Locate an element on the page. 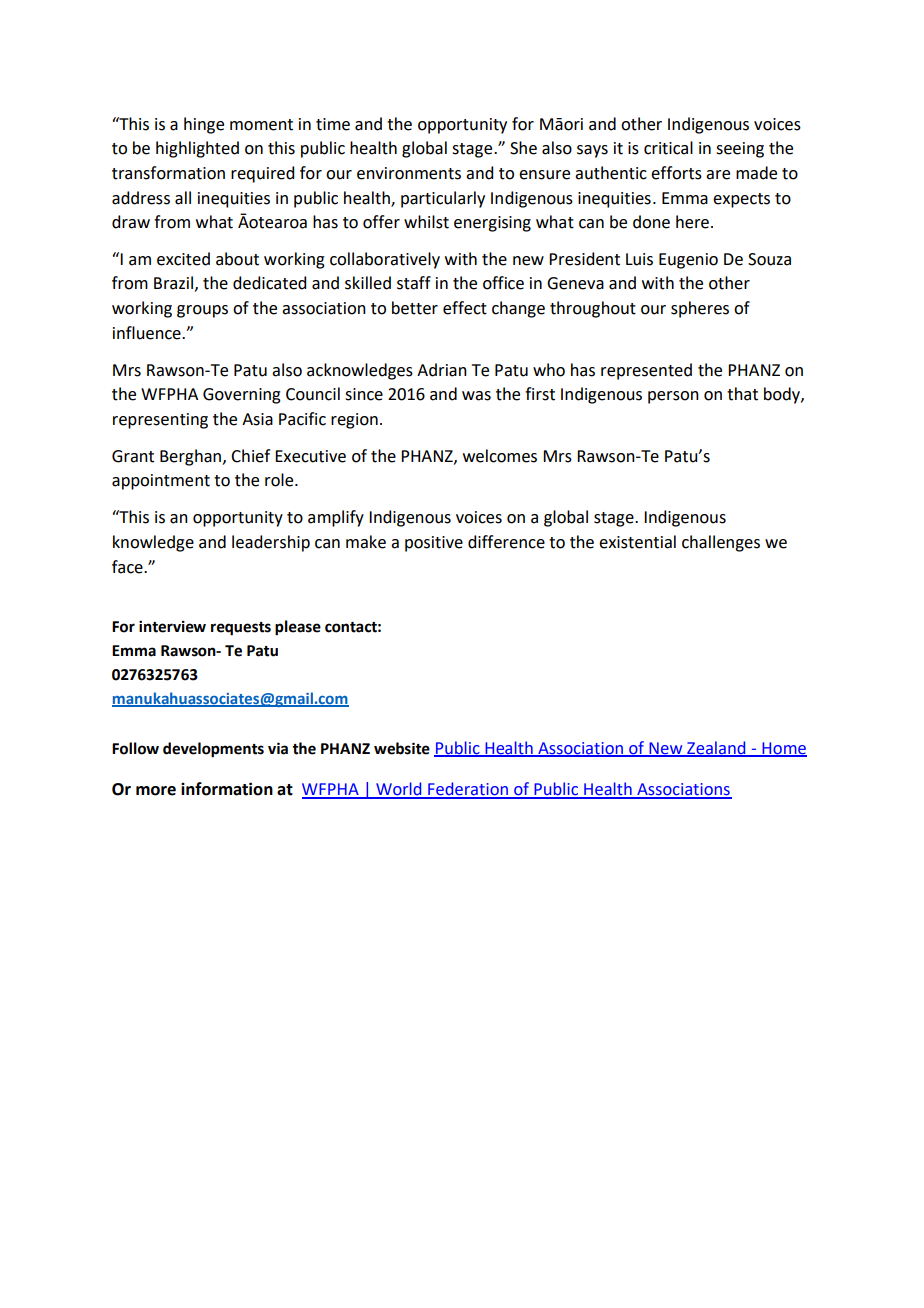 Image resolution: width=924 pixels, height=1308 pixels. seeing is located at coordinates (740, 150).
